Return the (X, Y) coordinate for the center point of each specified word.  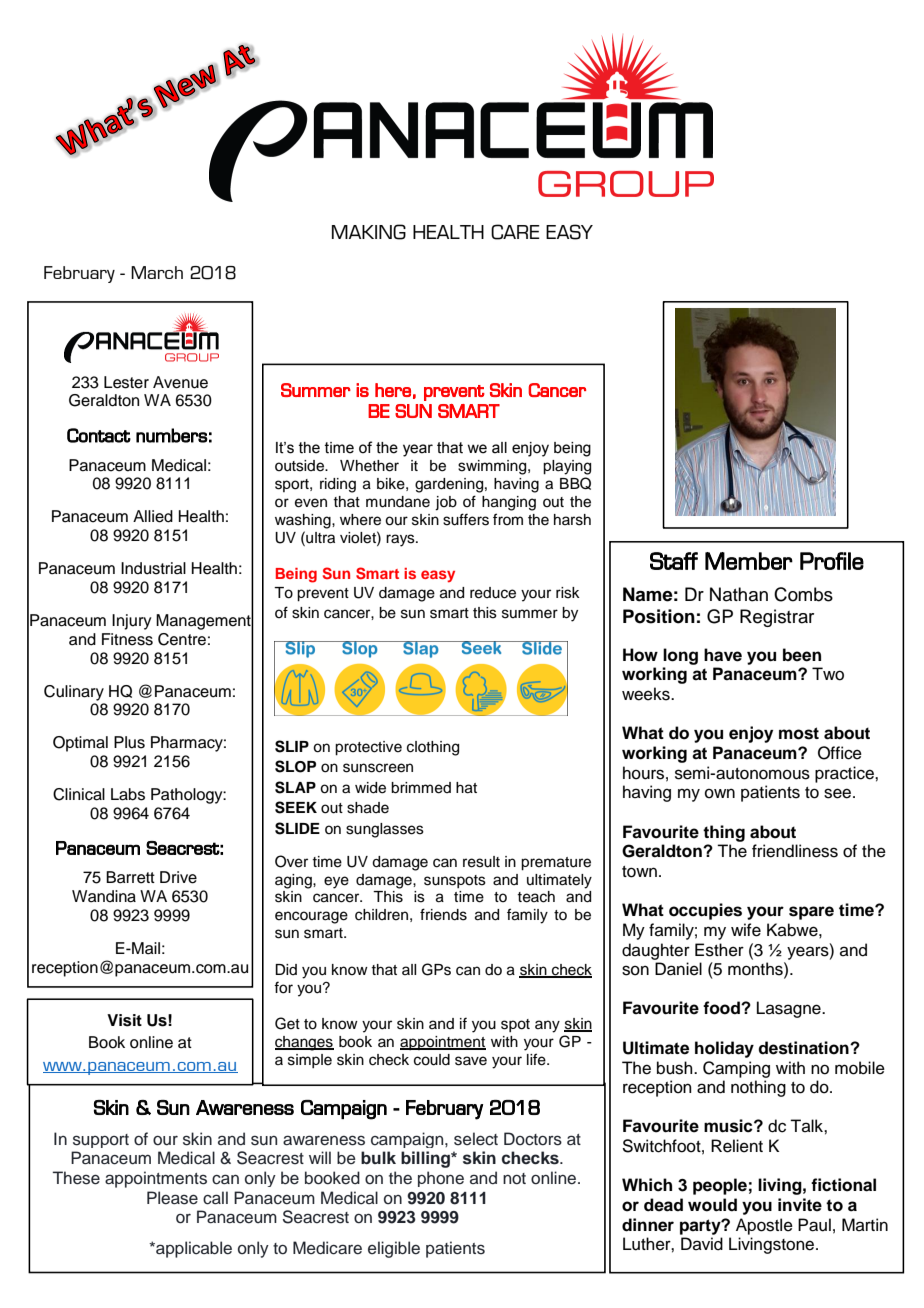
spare (811, 913)
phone (441, 1179)
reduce (493, 593)
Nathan (739, 594)
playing (567, 467)
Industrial (153, 568)
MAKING (369, 232)
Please (172, 1198)
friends (443, 914)
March (157, 272)
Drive (178, 877)
